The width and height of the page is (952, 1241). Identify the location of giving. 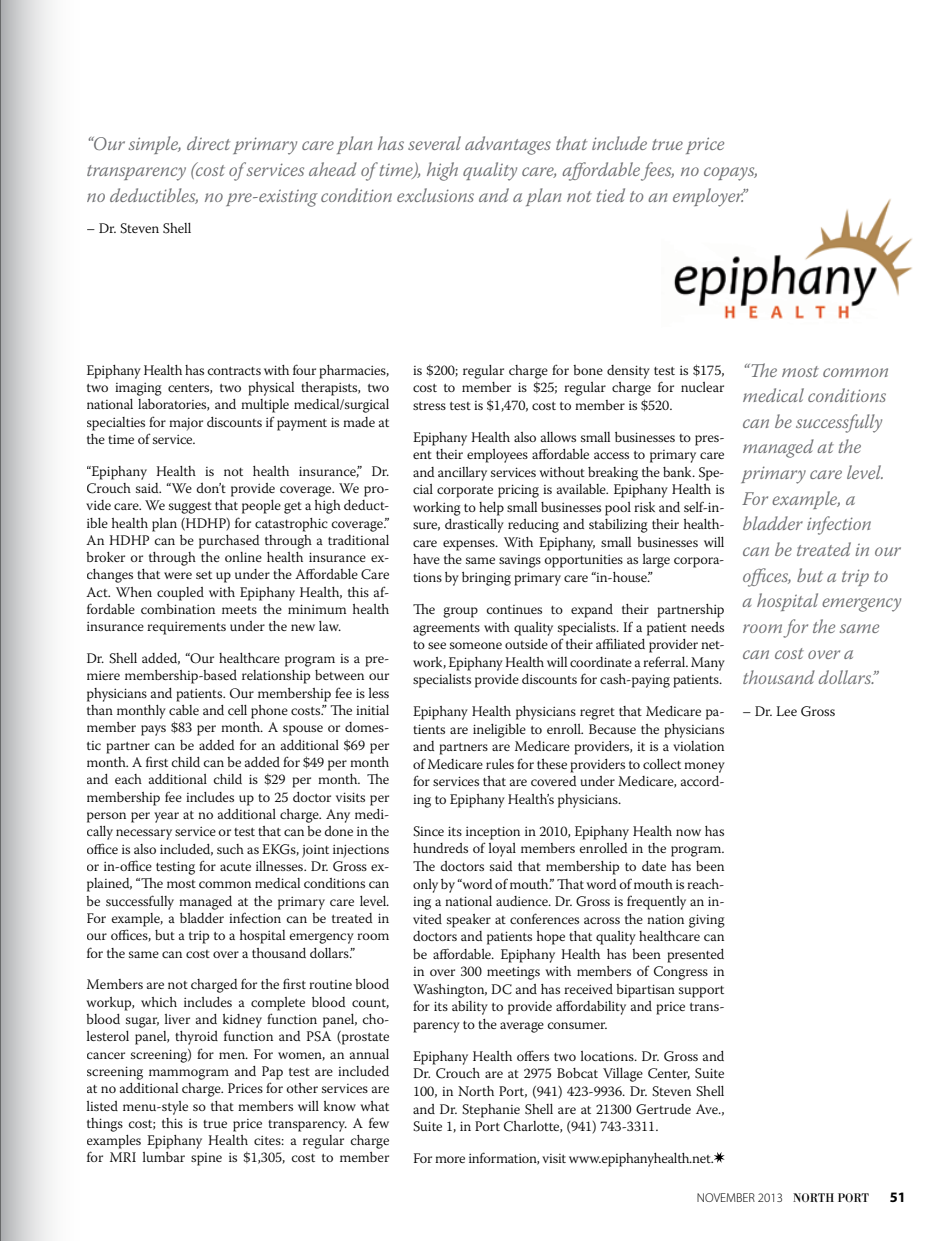
(707, 921).
